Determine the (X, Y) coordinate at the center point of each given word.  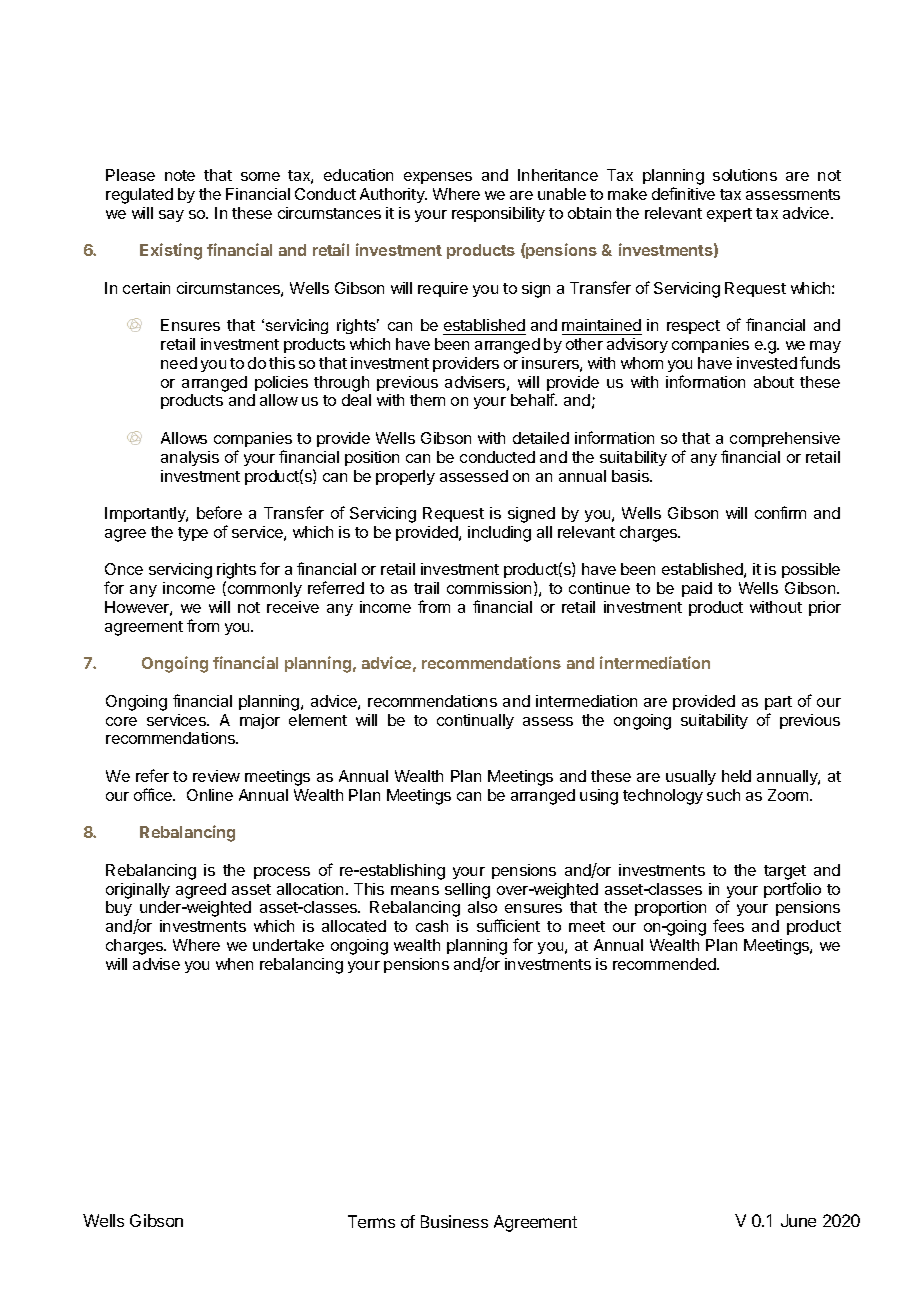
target (785, 872)
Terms (371, 1221)
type (193, 534)
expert (729, 215)
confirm (780, 512)
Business (454, 1221)
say (171, 216)
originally (138, 891)
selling (467, 891)
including (499, 534)
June (798, 1220)
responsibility (498, 214)
